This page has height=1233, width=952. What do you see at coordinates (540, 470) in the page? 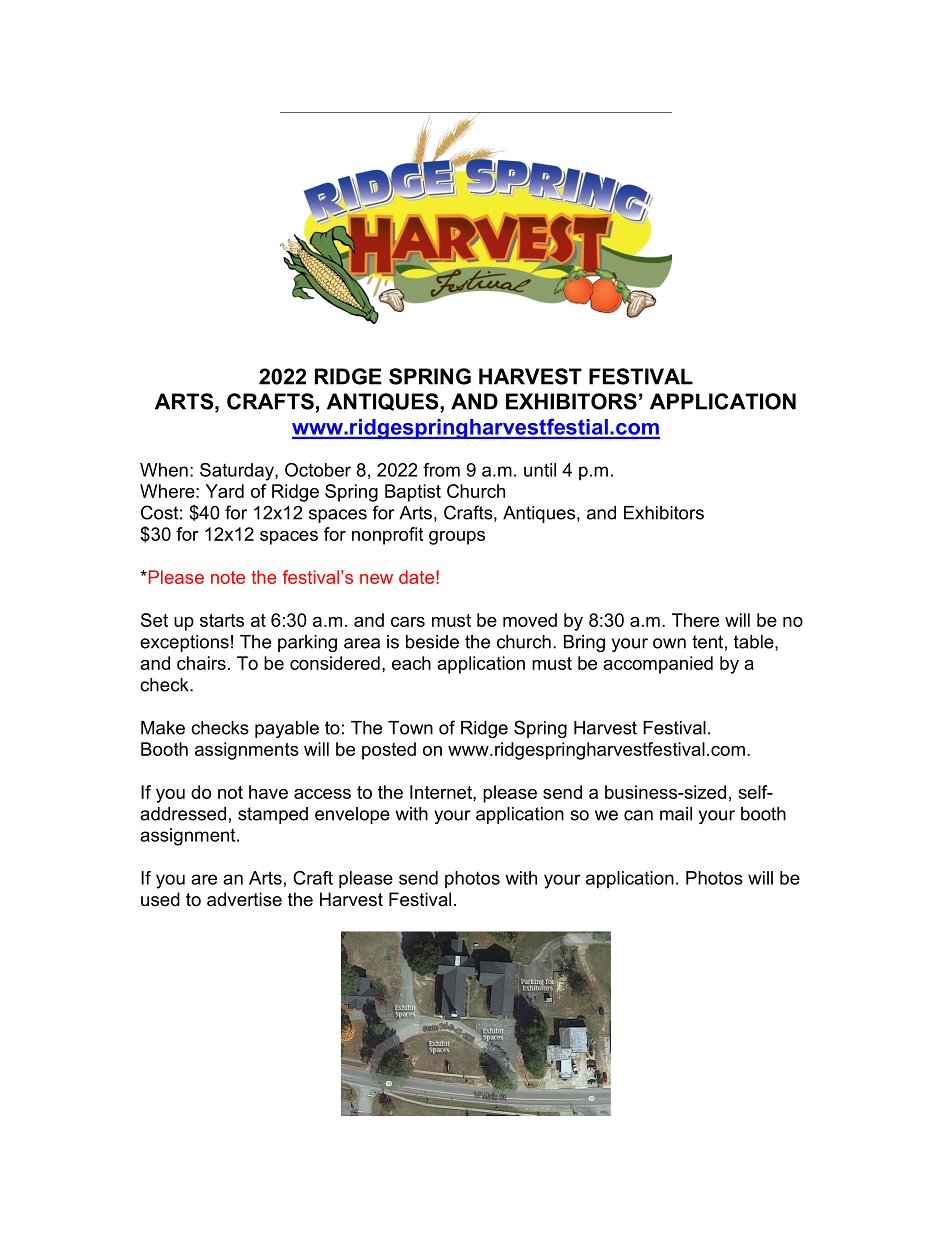
I see `until` at bounding box center [540, 470].
